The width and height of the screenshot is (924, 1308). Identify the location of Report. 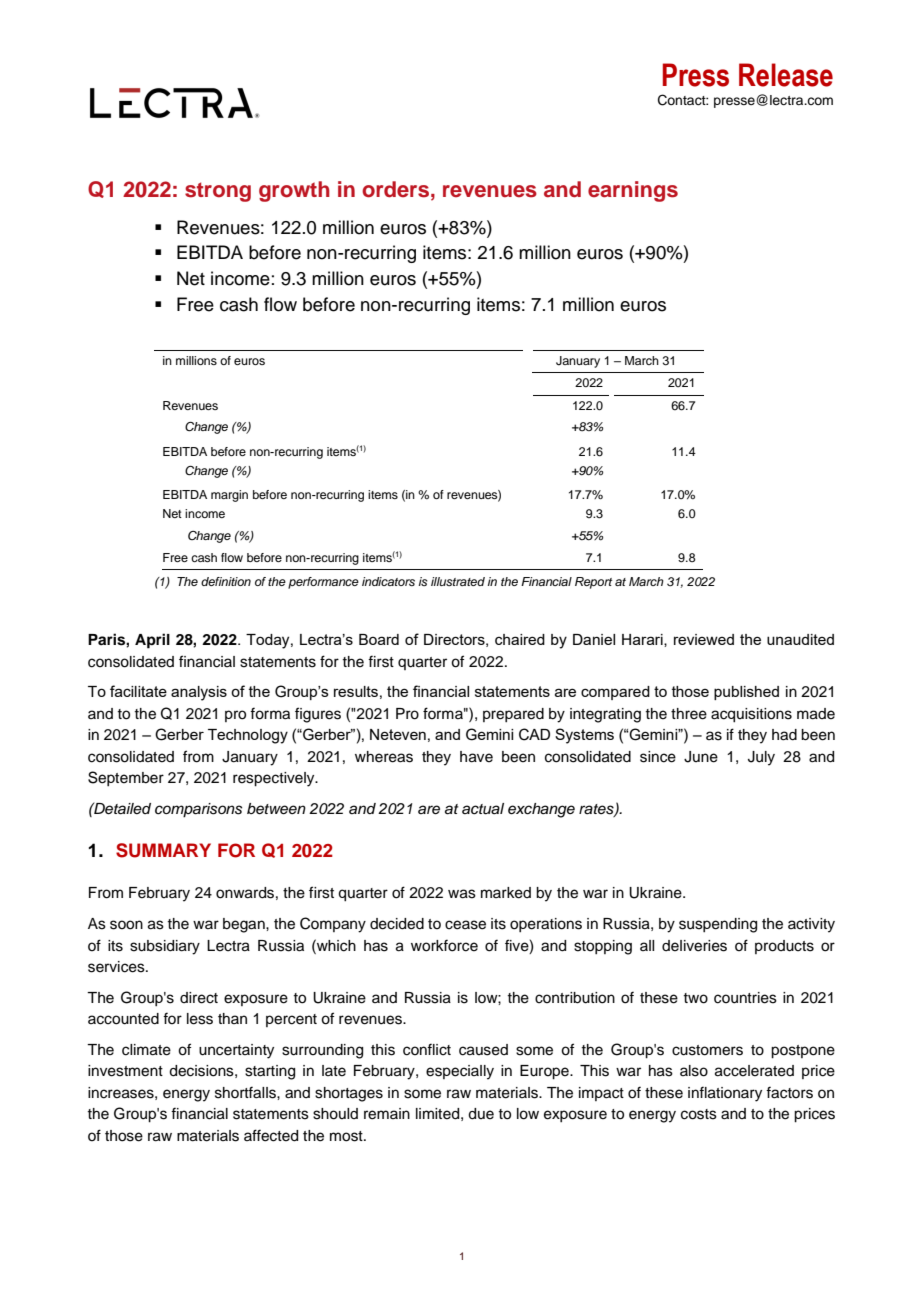
(593, 583).
